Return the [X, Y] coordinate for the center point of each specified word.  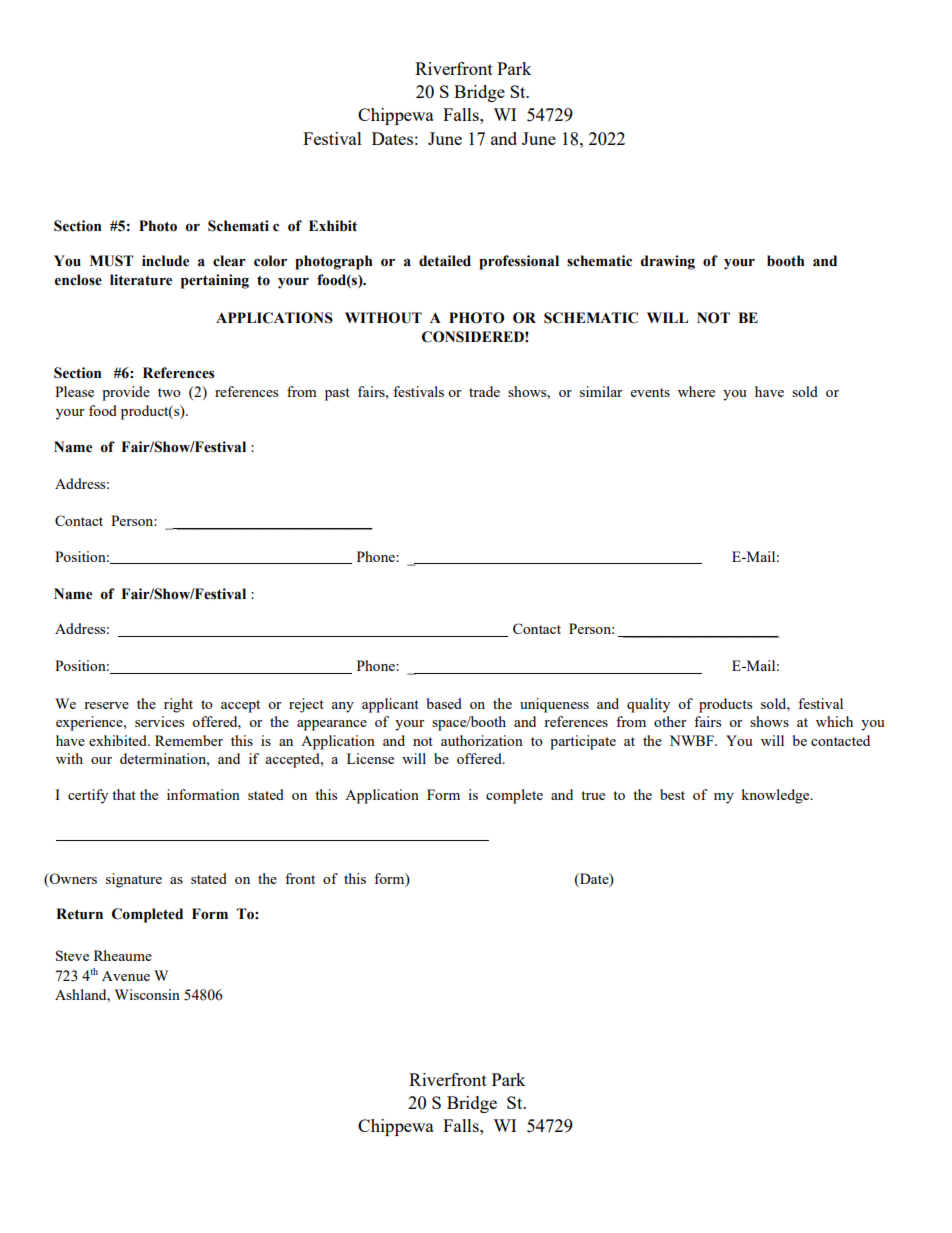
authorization [482, 740]
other [670, 721]
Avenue [126, 976]
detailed [445, 261]
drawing [668, 262]
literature [141, 280]
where [696, 391]
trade [484, 391]
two [169, 392]
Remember [189, 740]
